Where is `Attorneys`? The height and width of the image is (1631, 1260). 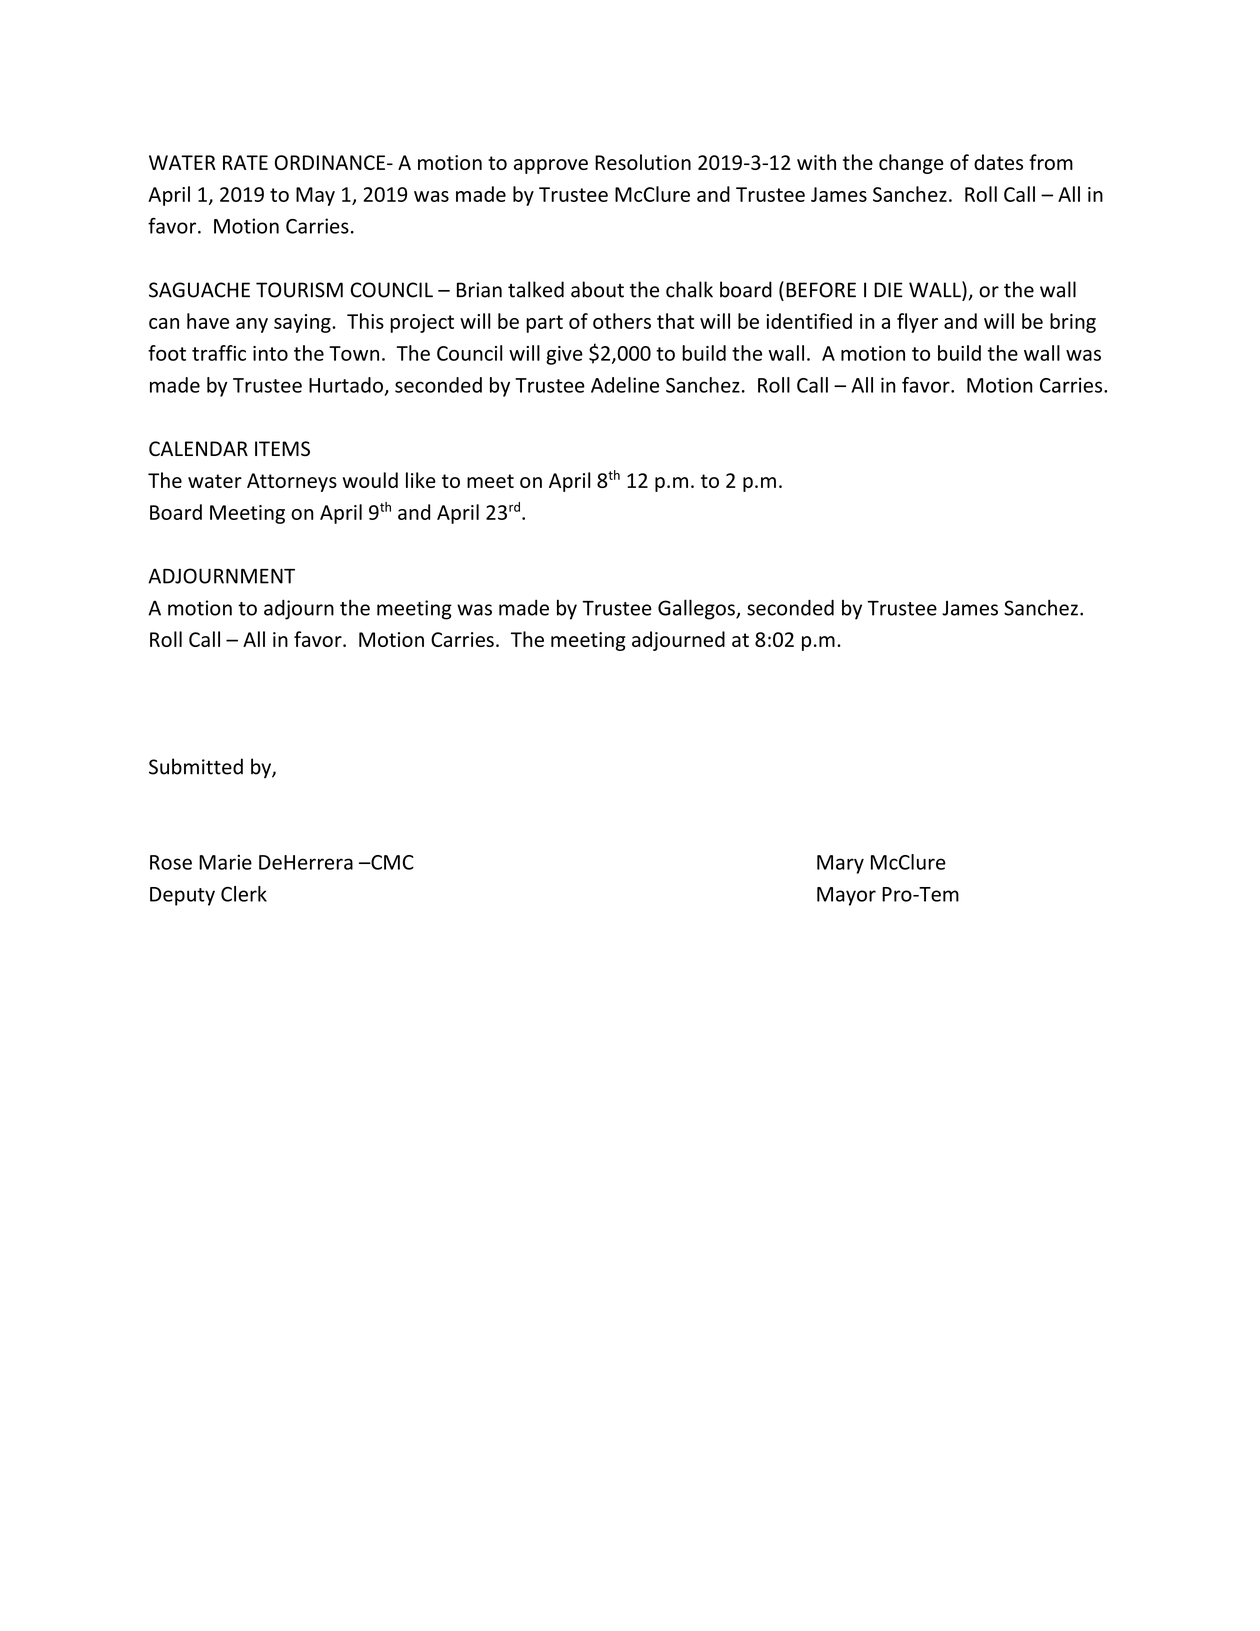 Attorneys is located at coordinates (292, 482).
